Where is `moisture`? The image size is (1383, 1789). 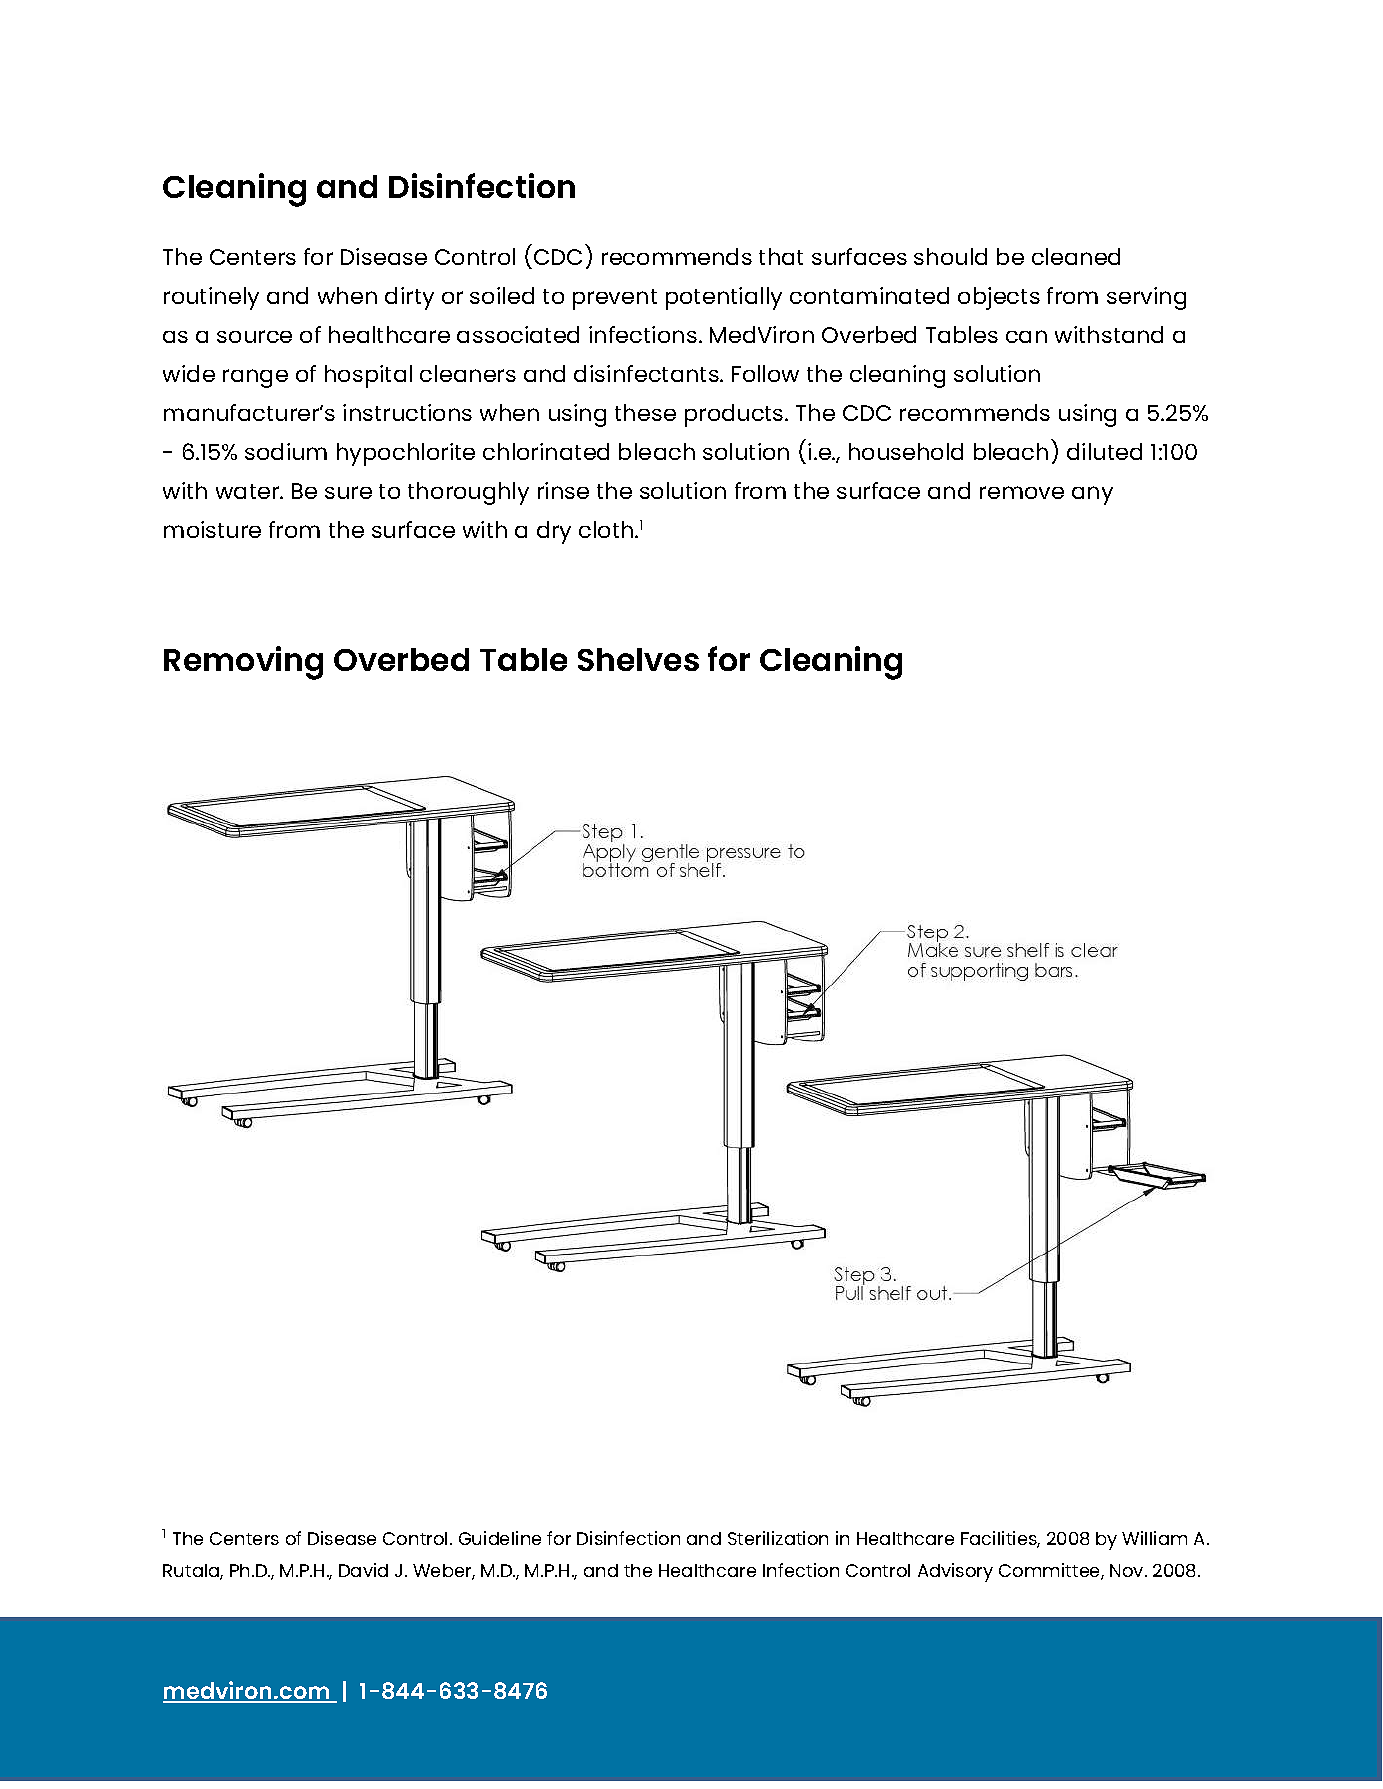
moisture is located at coordinates (212, 529).
